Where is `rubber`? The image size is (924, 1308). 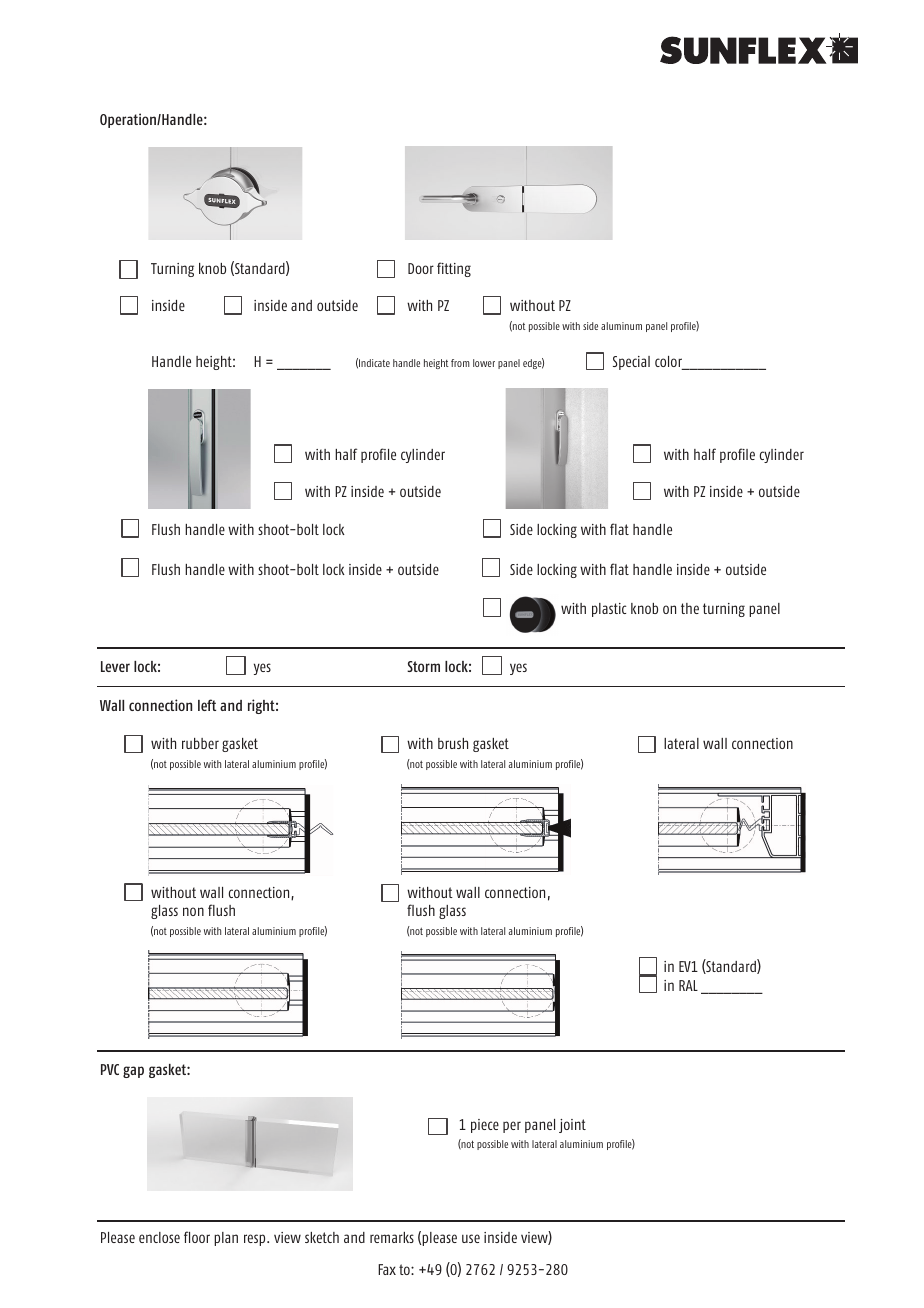
rubber is located at coordinates (200, 743).
